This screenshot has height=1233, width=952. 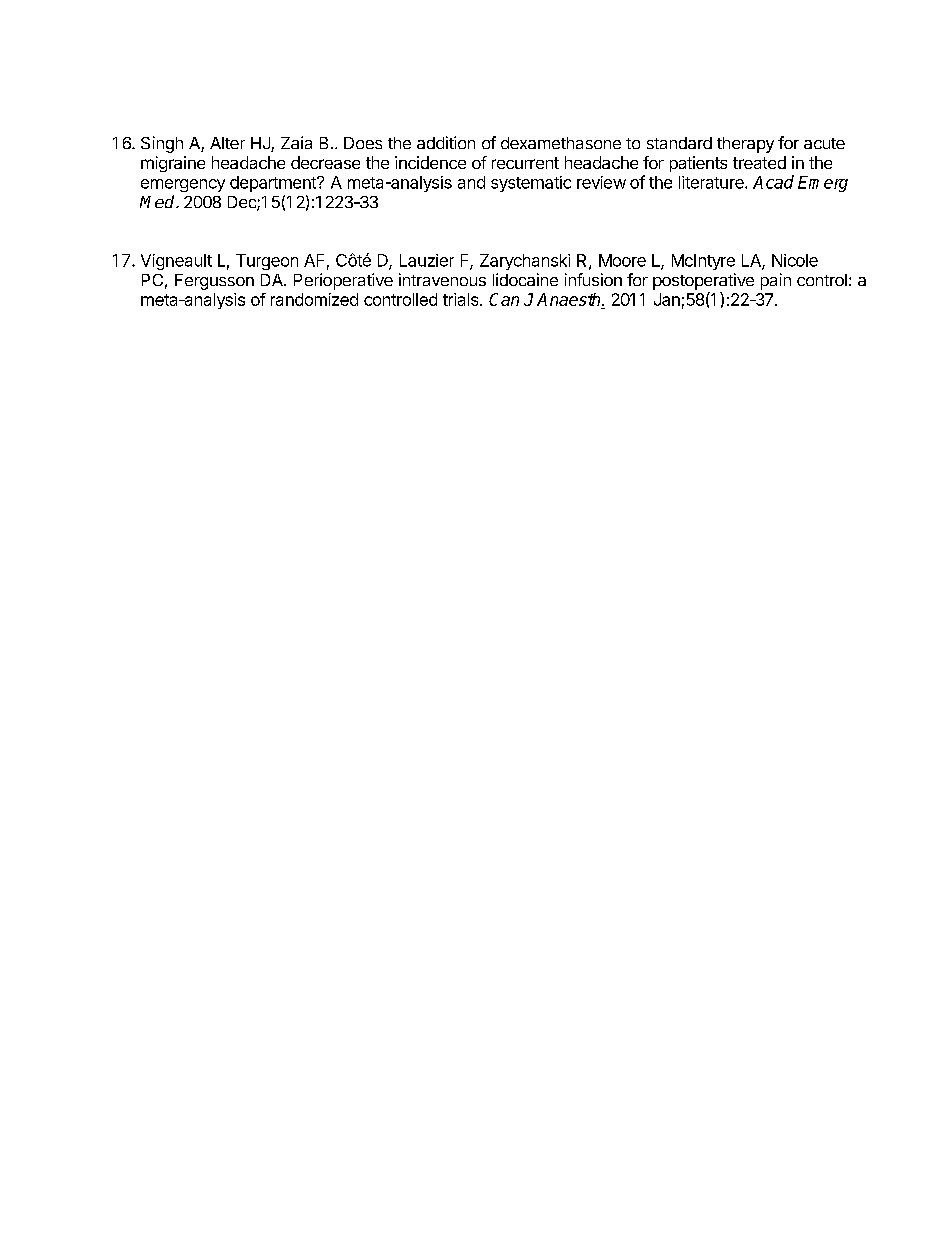 I want to click on Acad, so click(x=773, y=182).
